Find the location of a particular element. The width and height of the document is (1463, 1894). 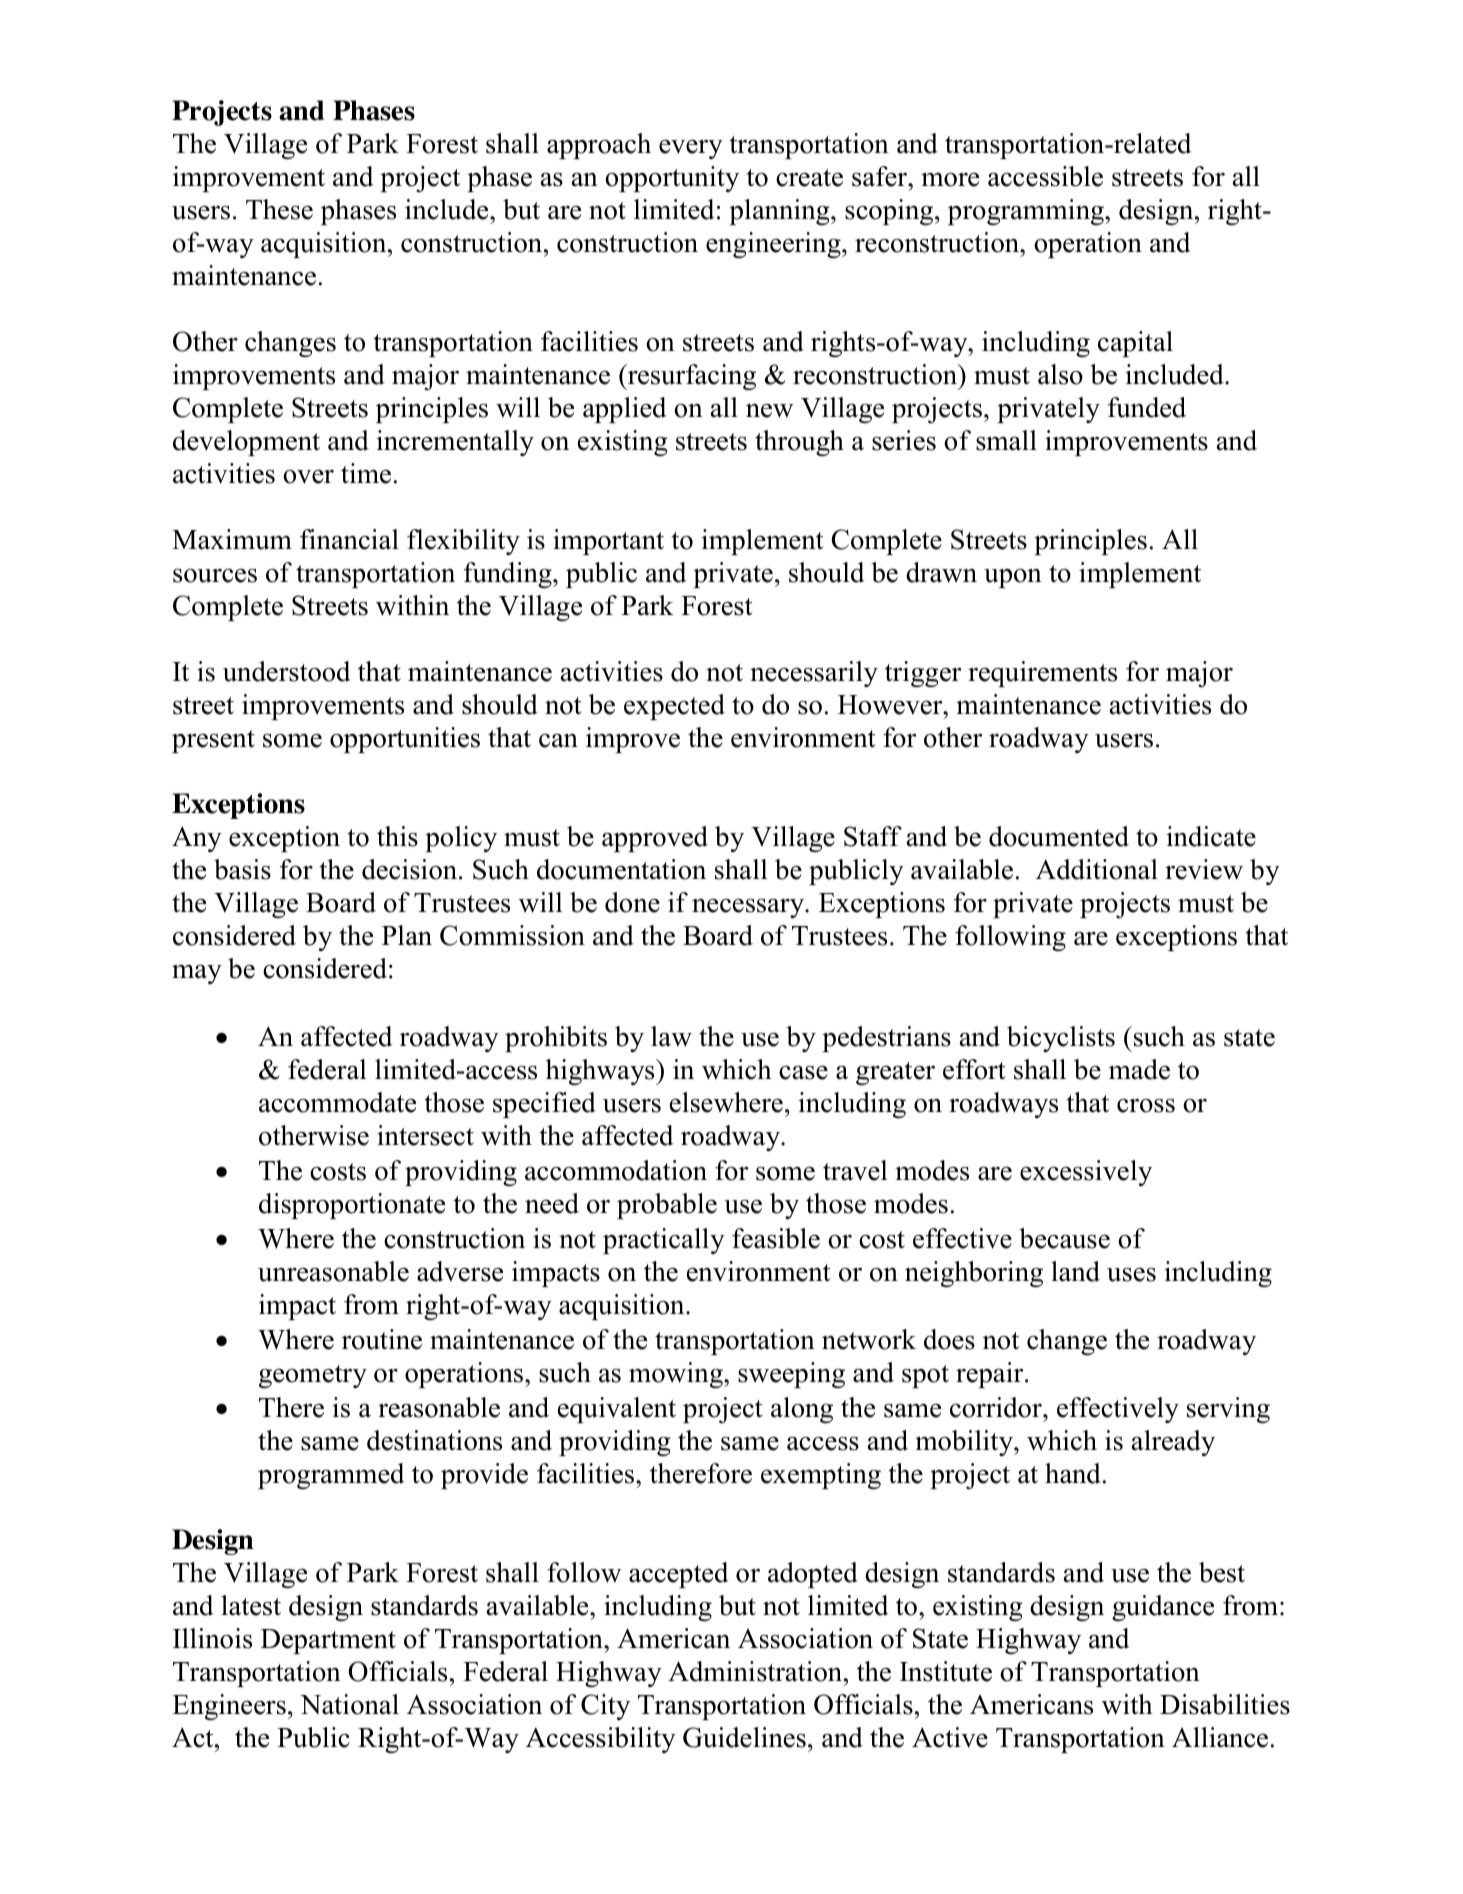

basis is located at coordinates (242, 869).
